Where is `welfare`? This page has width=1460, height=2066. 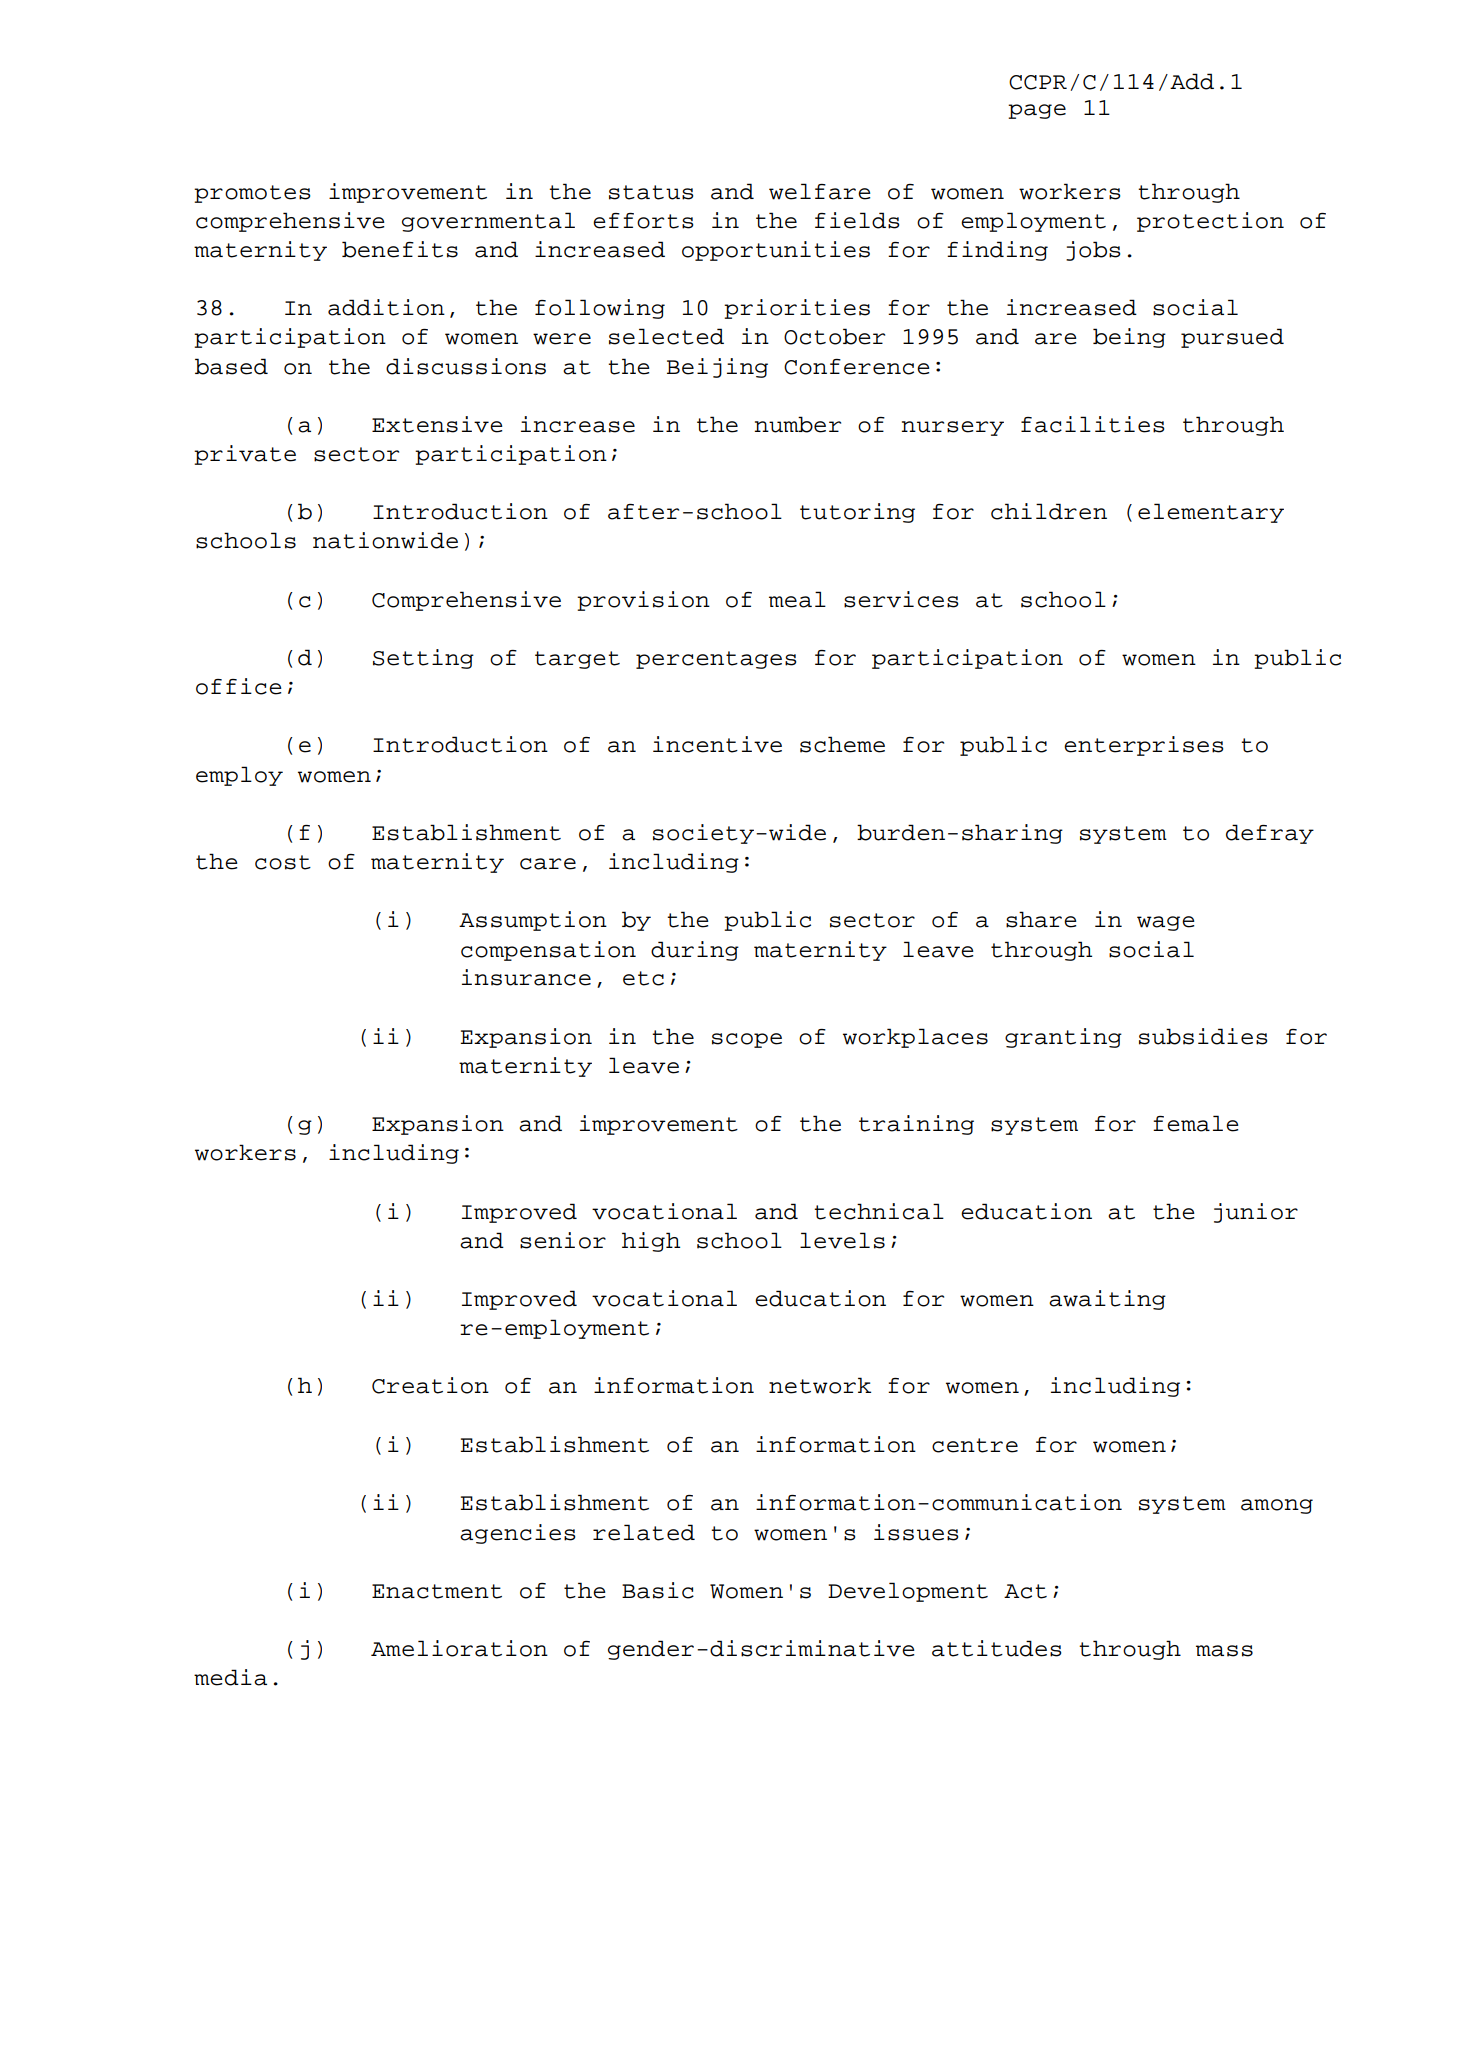 welfare is located at coordinates (820, 191).
